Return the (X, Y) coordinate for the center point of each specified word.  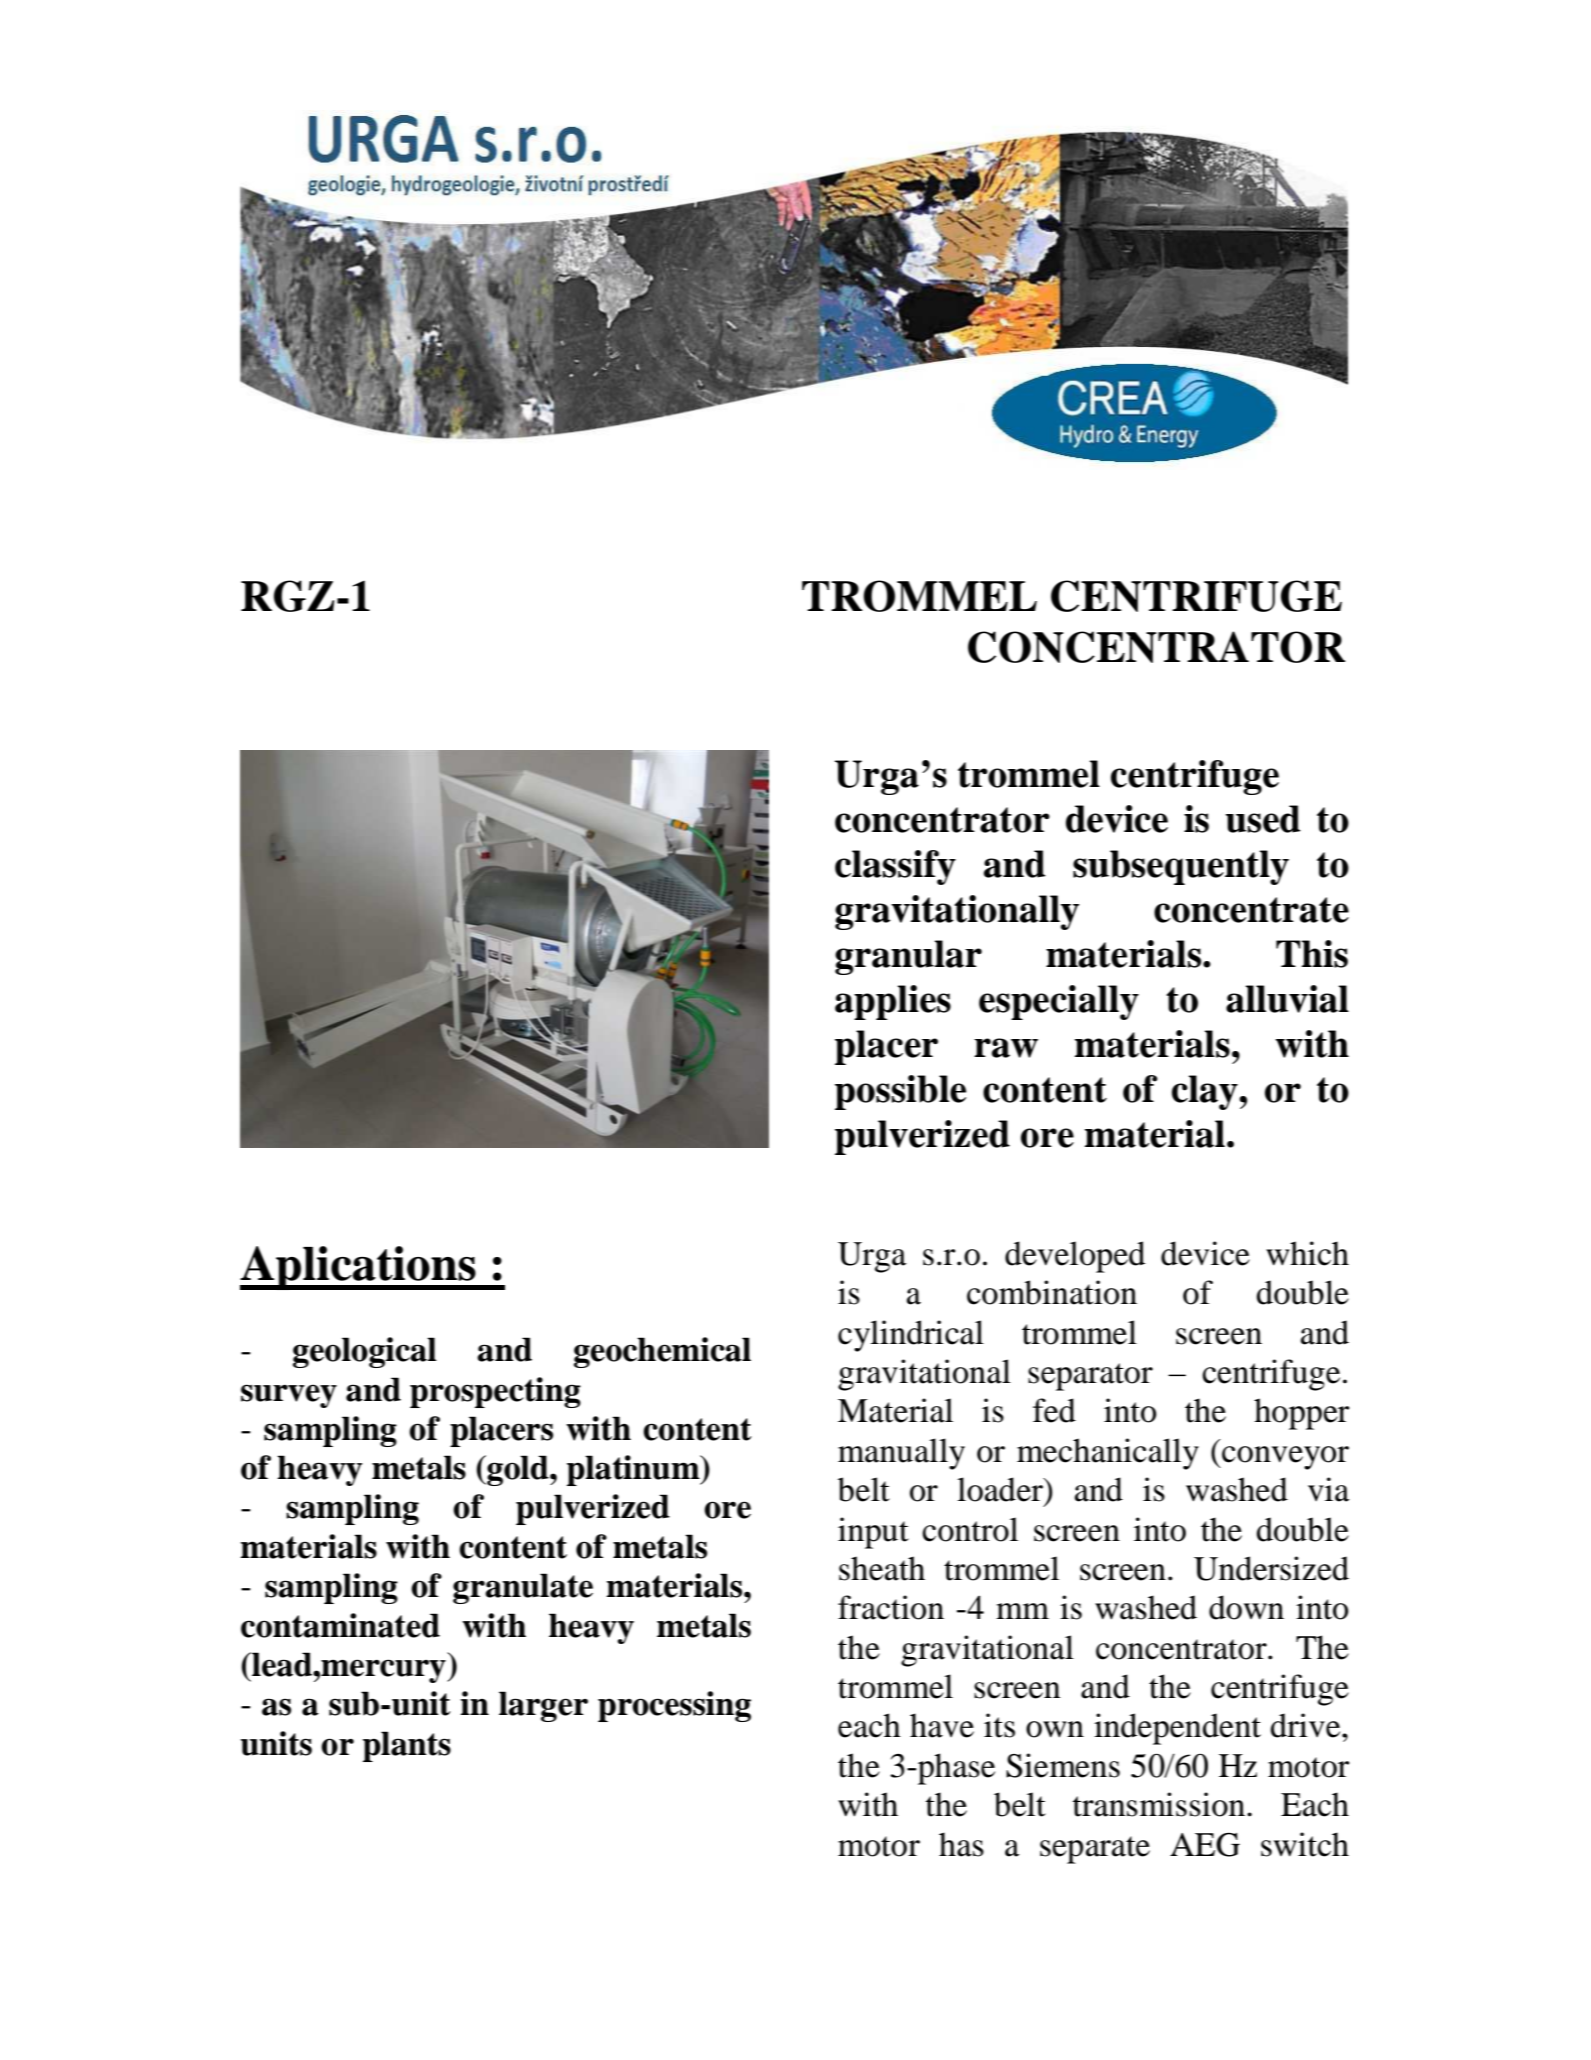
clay (1206, 1092)
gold (518, 1470)
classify (895, 867)
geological (364, 1352)
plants (407, 1746)
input (873, 1533)
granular (908, 957)
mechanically (1108, 1454)
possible (900, 1092)
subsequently (1181, 867)
